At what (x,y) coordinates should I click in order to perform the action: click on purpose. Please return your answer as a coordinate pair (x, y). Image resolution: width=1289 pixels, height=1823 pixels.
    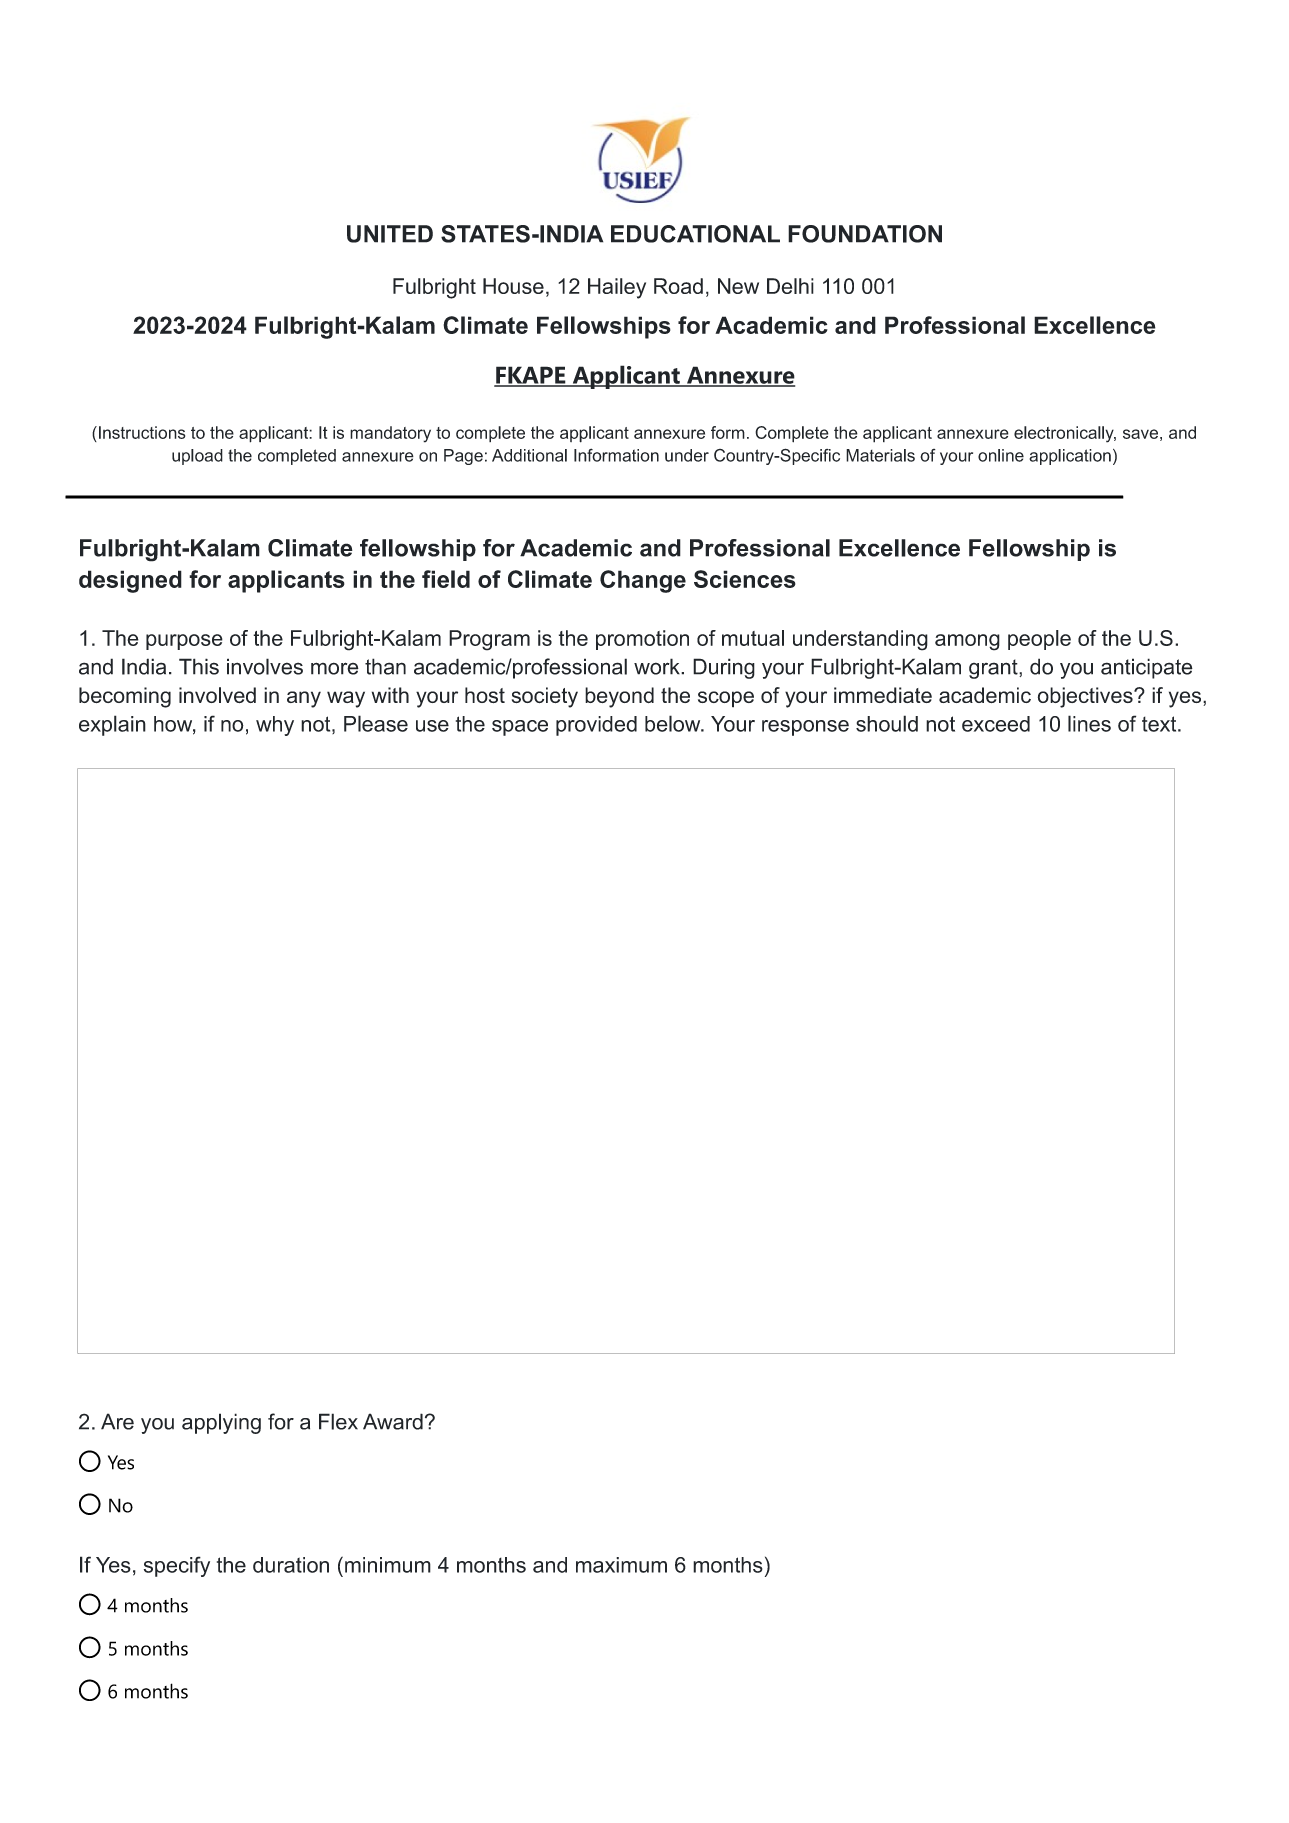
    Looking at the image, I should click on (184, 642).
